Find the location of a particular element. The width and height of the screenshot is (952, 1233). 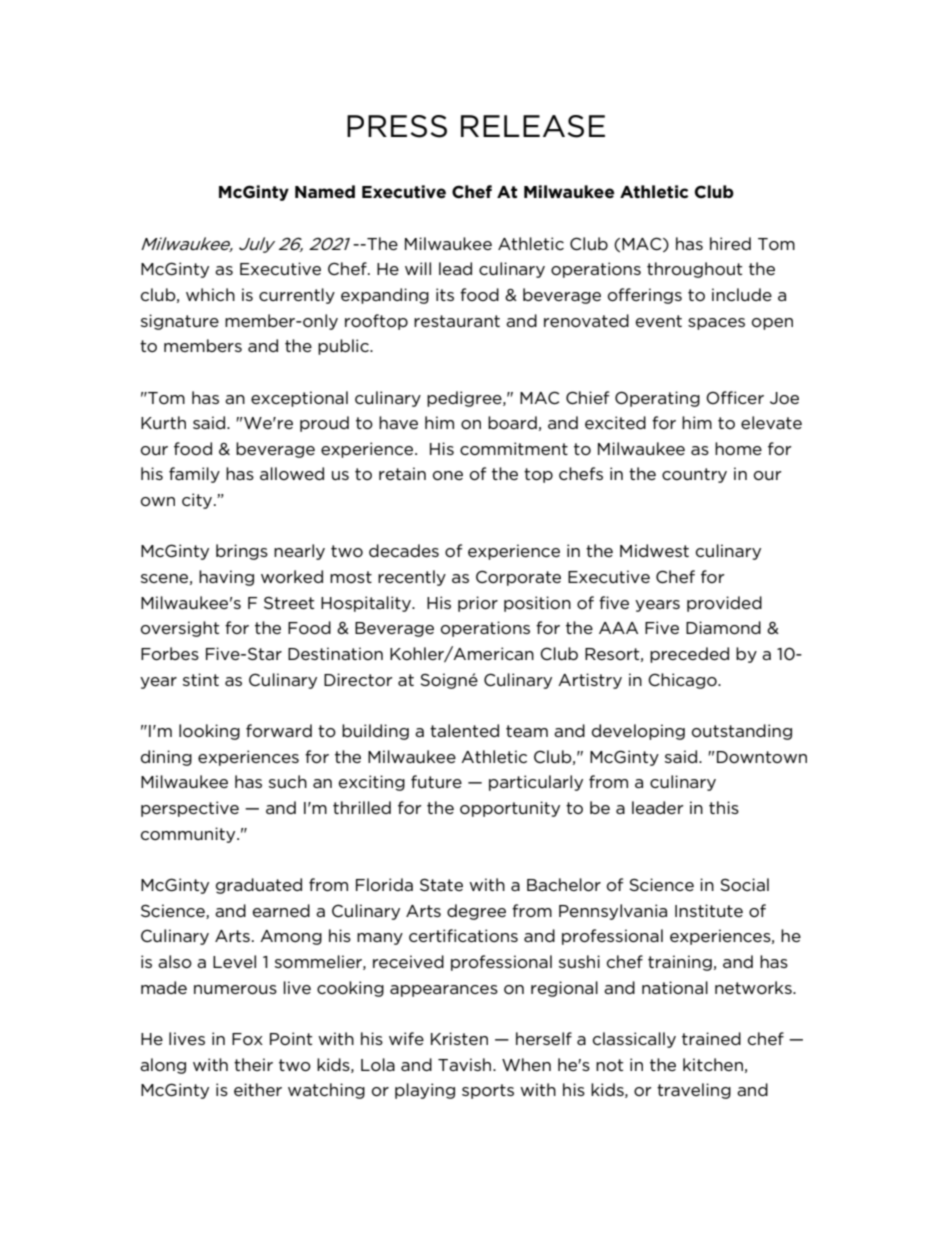

stint is located at coordinates (201, 679).
